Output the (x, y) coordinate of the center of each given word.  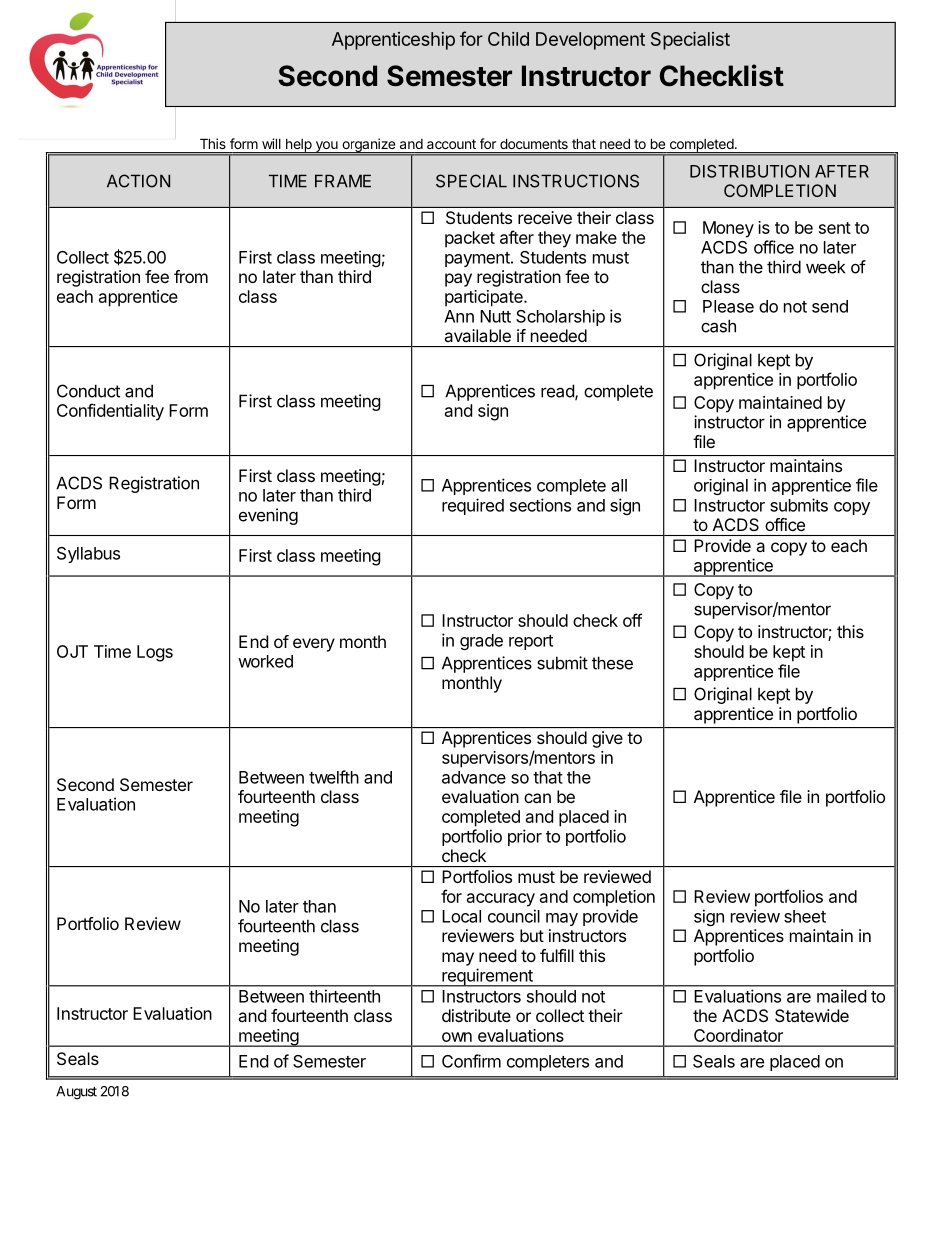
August (76, 1093)
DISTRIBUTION (749, 171)
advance (474, 777)
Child (508, 39)
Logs (155, 653)
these (612, 663)
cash (718, 326)
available (477, 335)
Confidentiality (110, 412)
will (271, 143)
